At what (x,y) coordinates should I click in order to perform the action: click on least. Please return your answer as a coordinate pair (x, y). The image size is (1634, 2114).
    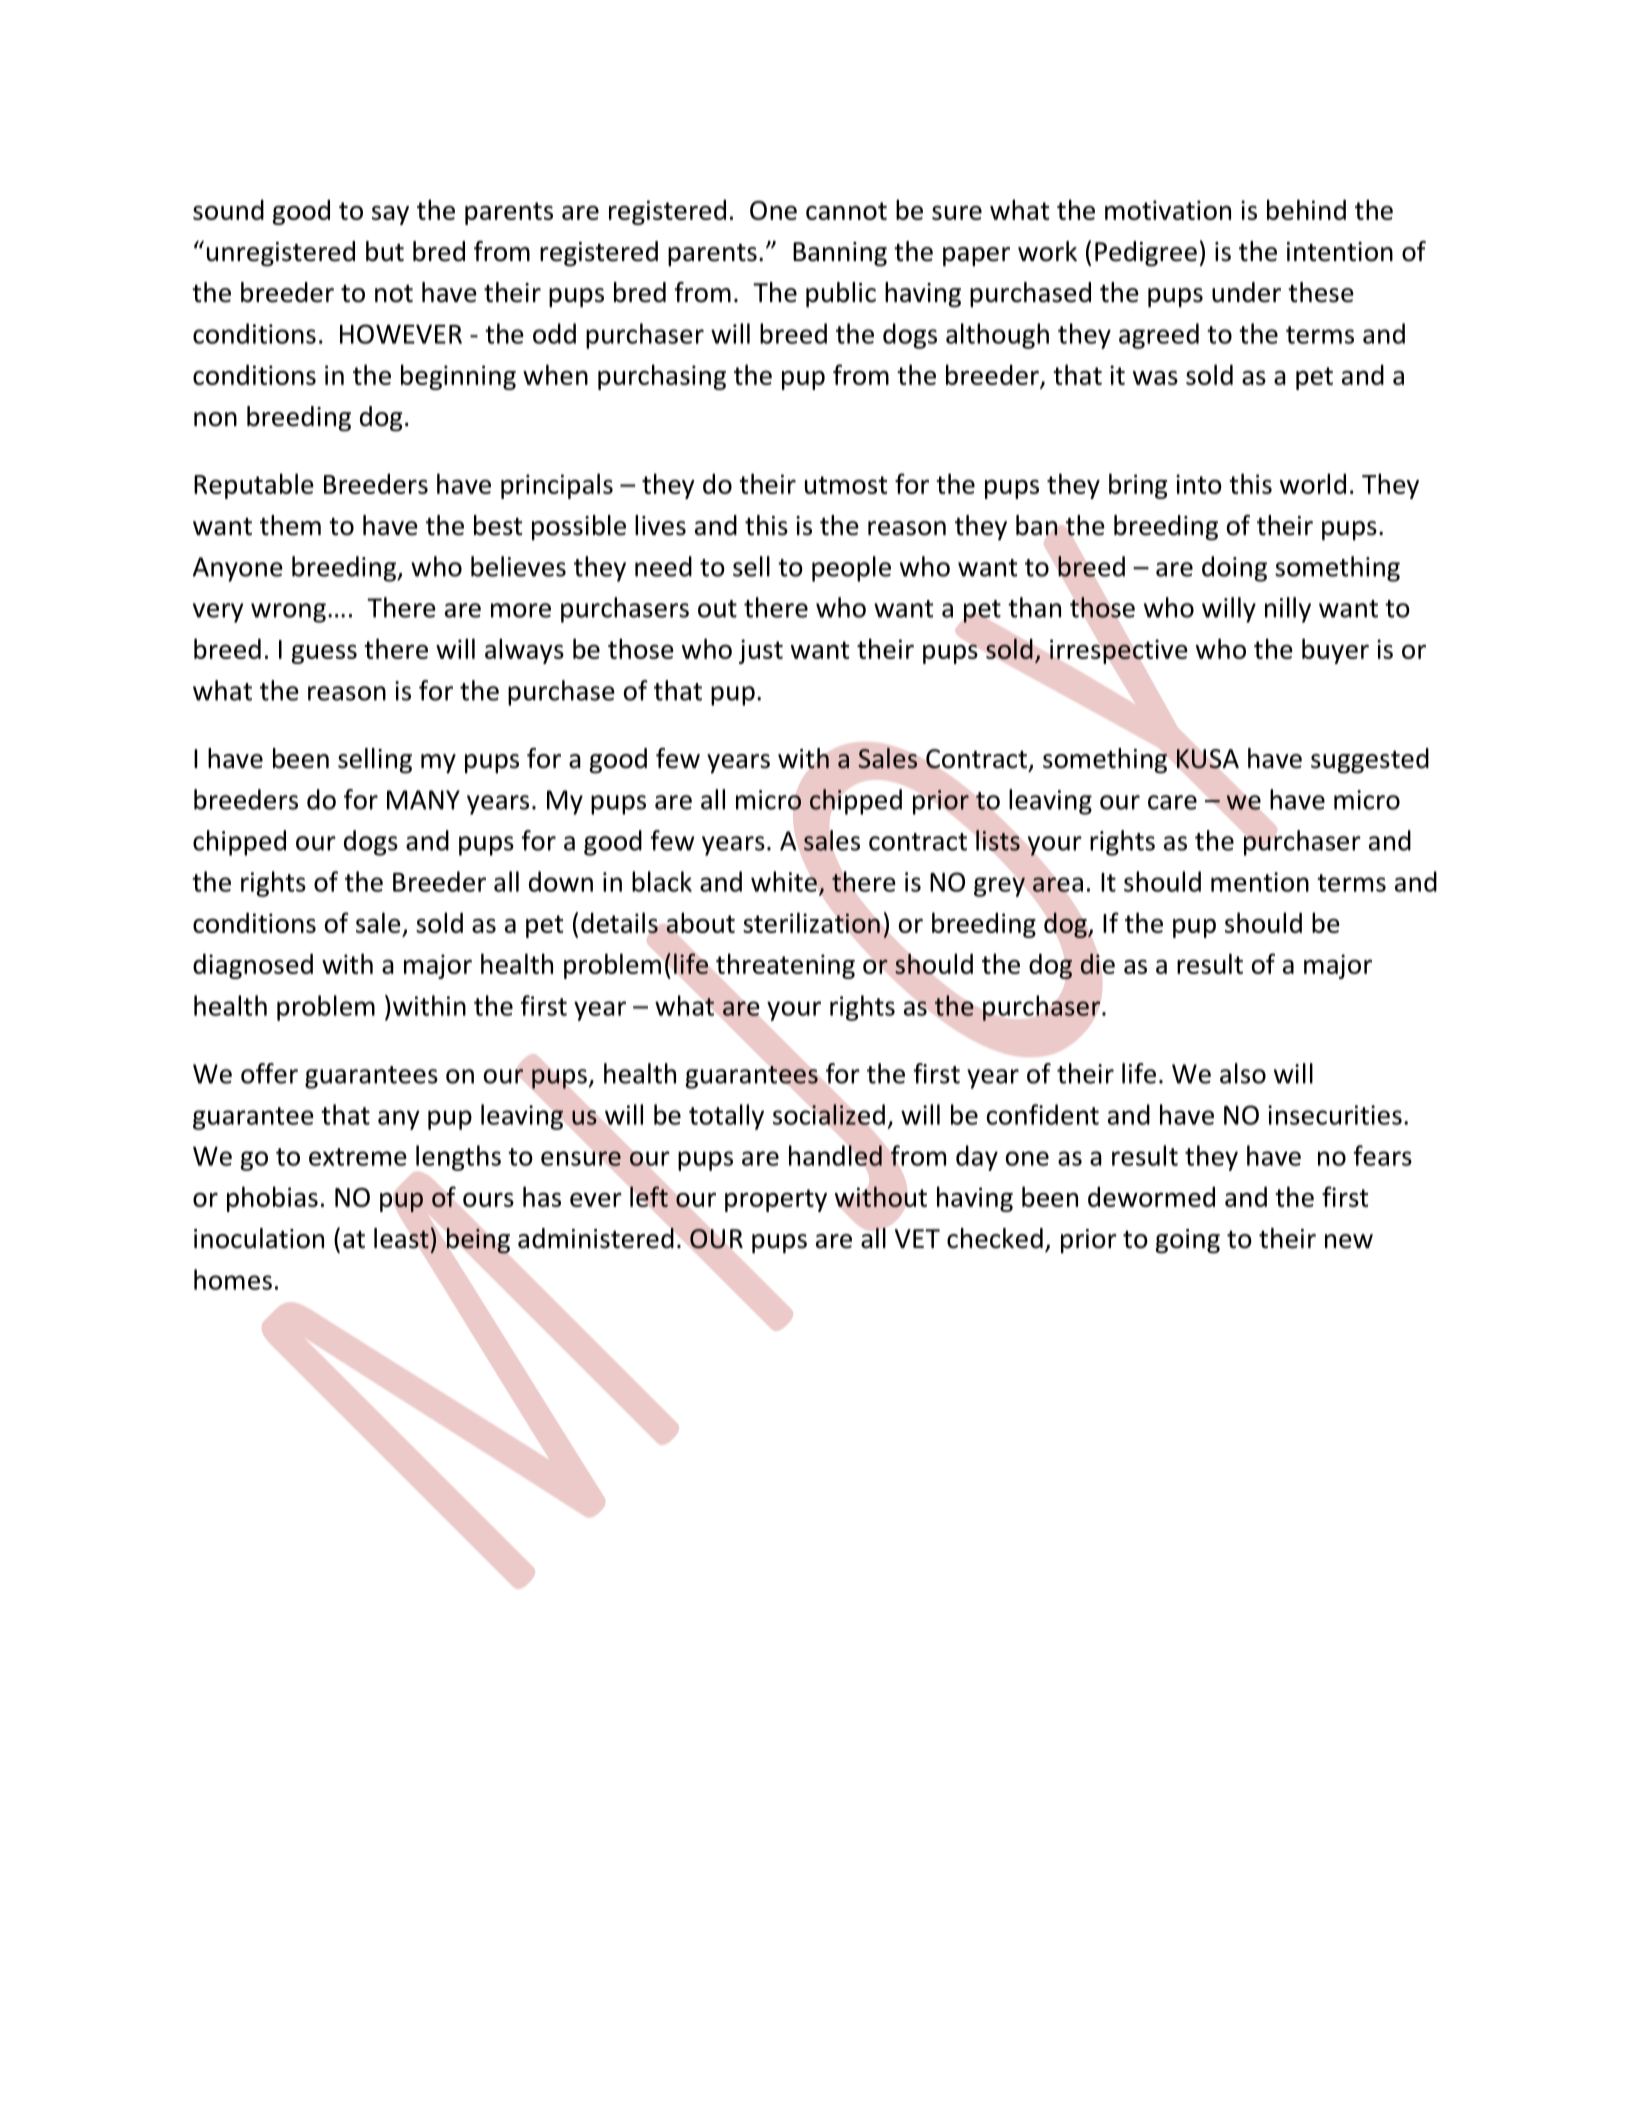
    Looking at the image, I should click on (402, 1238).
